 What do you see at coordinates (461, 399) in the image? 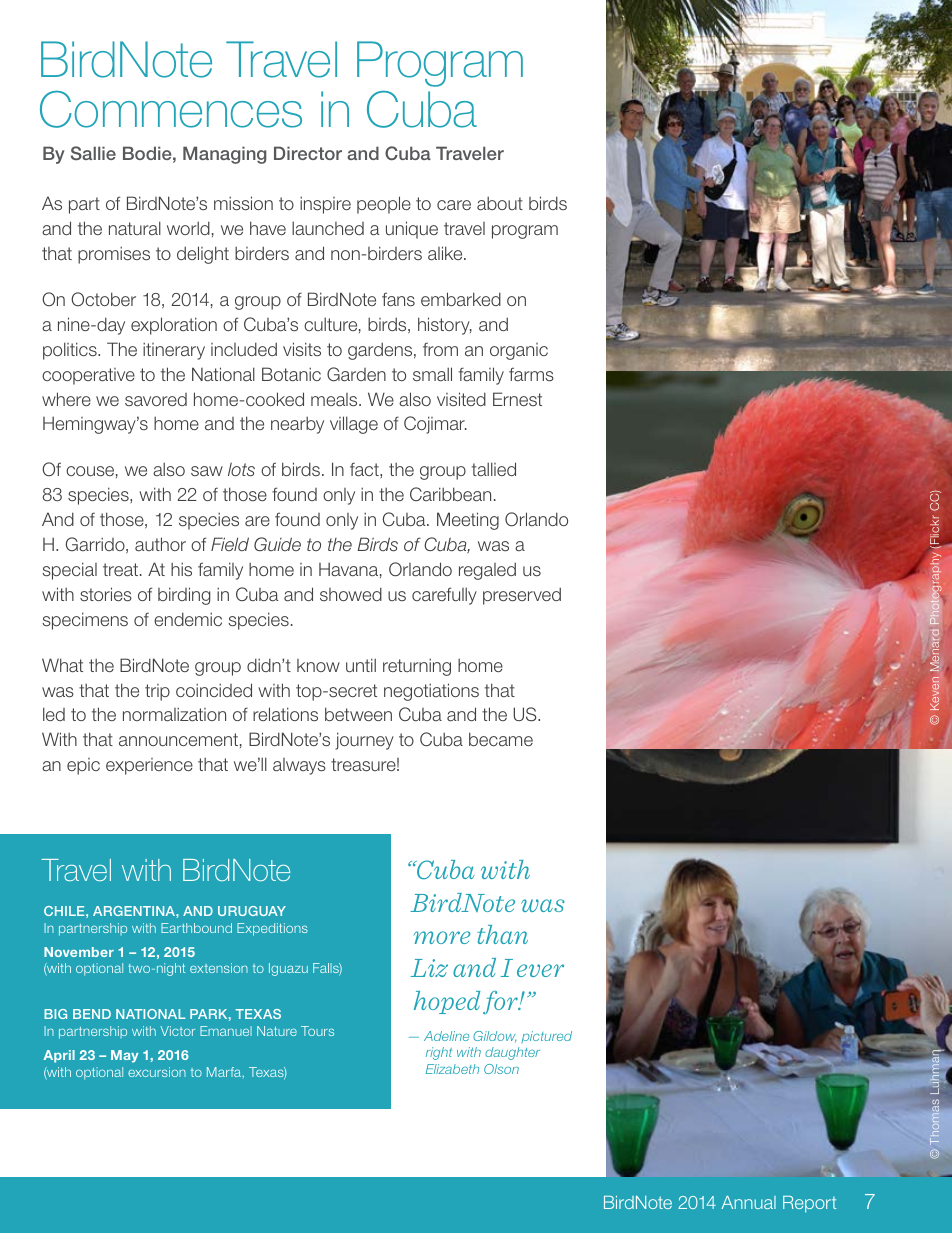
I see `visited` at bounding box center [461, 399].
